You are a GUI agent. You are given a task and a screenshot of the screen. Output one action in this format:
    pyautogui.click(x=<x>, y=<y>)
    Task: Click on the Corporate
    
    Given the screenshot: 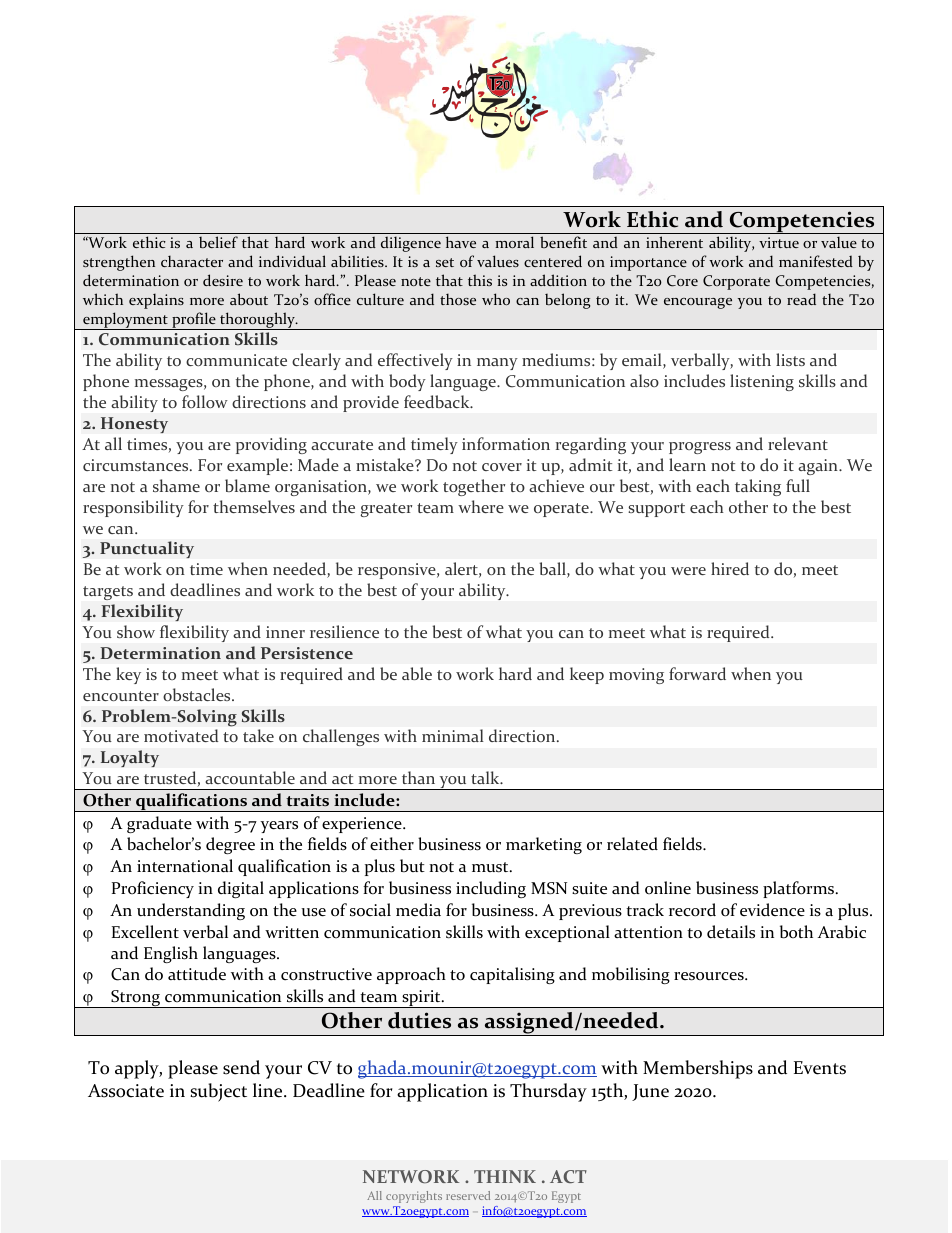 What is the action you would take?
    pyautogui.click(x=736, y=282)
